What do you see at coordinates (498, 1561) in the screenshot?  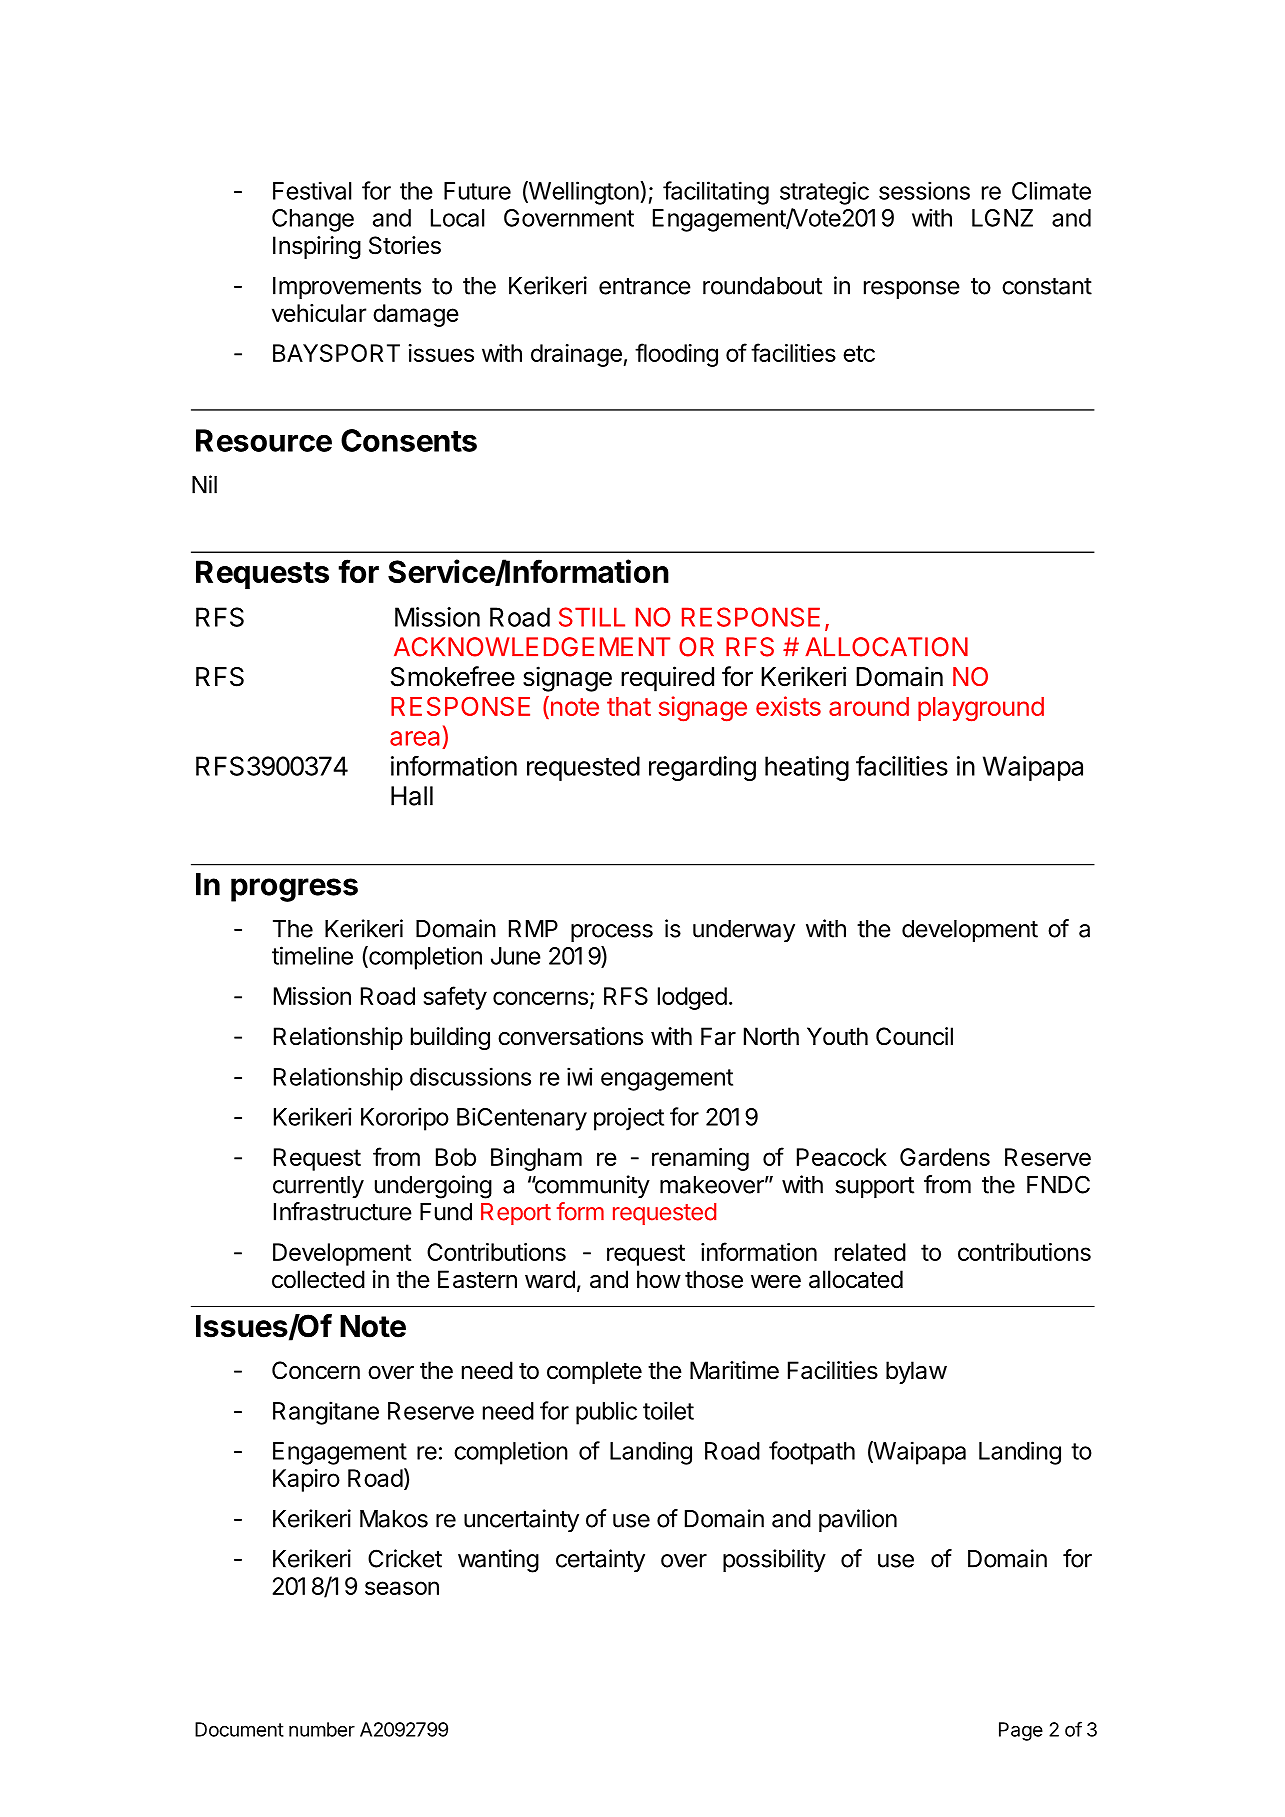 I see `wanting` at bounding box center [498, 1561].
